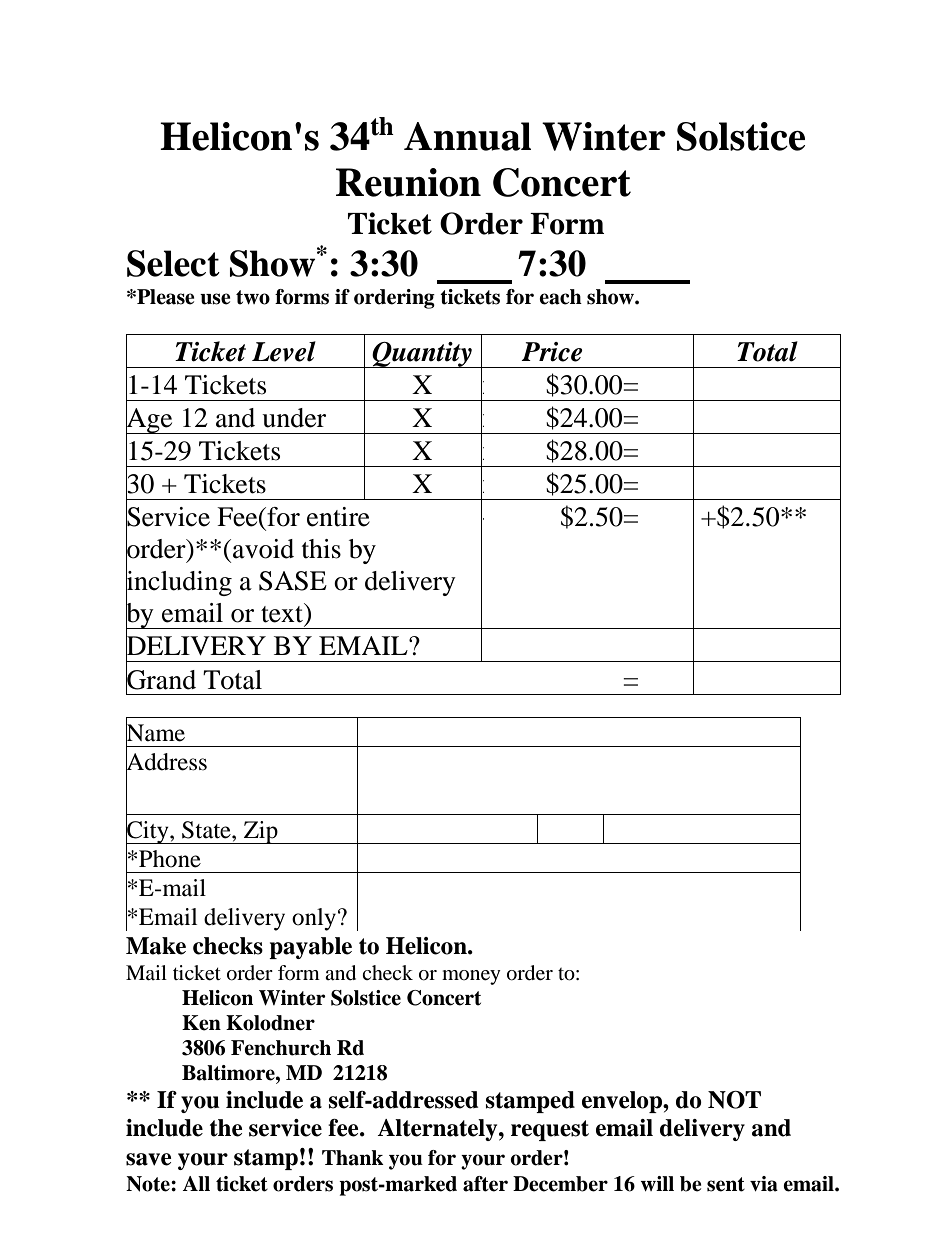 The image size is (952, 1233). Describe the element at coordinates (226, 1128) in the screenshot. I see `the` at that location.
